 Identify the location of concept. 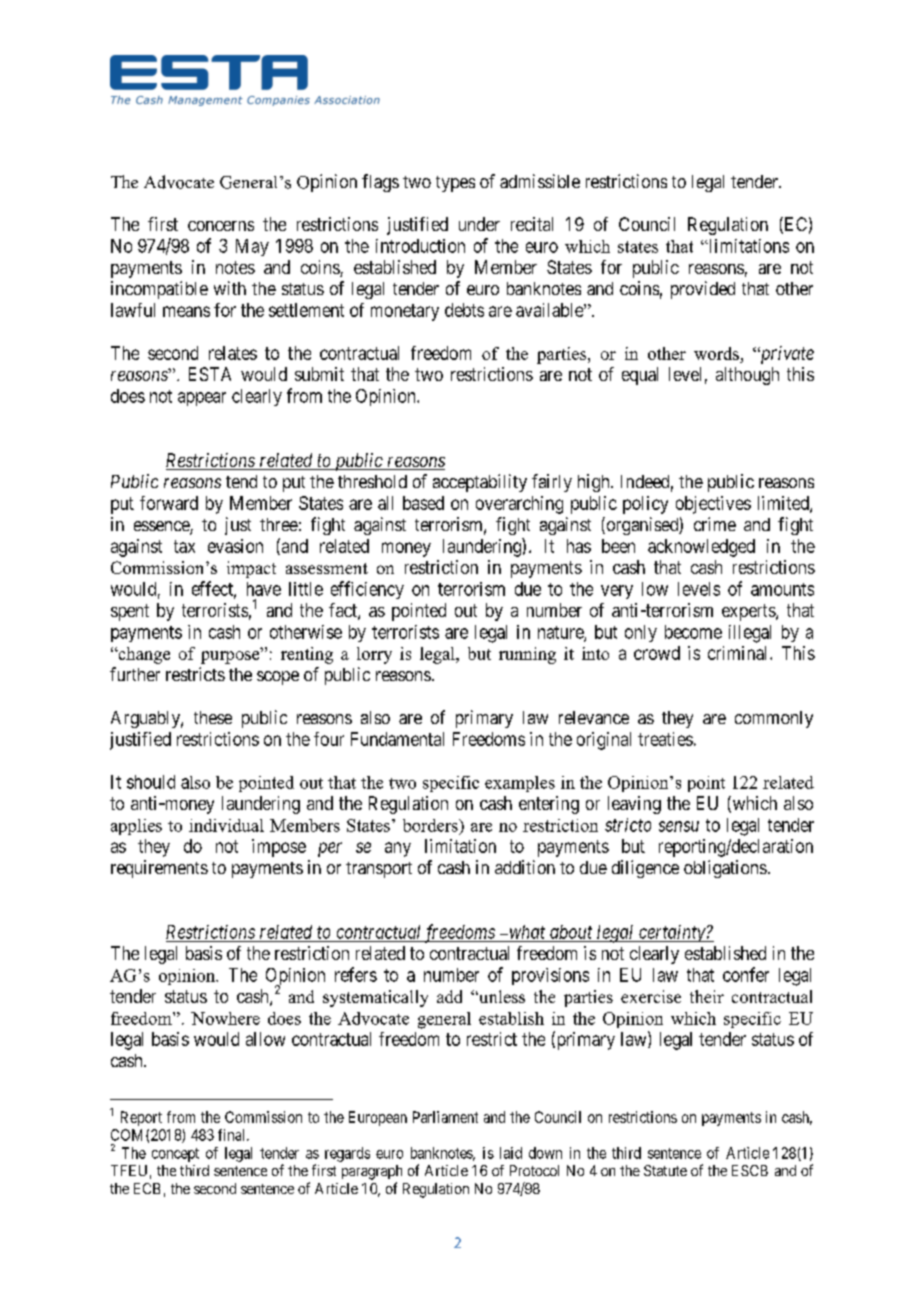
(175, 1155).
